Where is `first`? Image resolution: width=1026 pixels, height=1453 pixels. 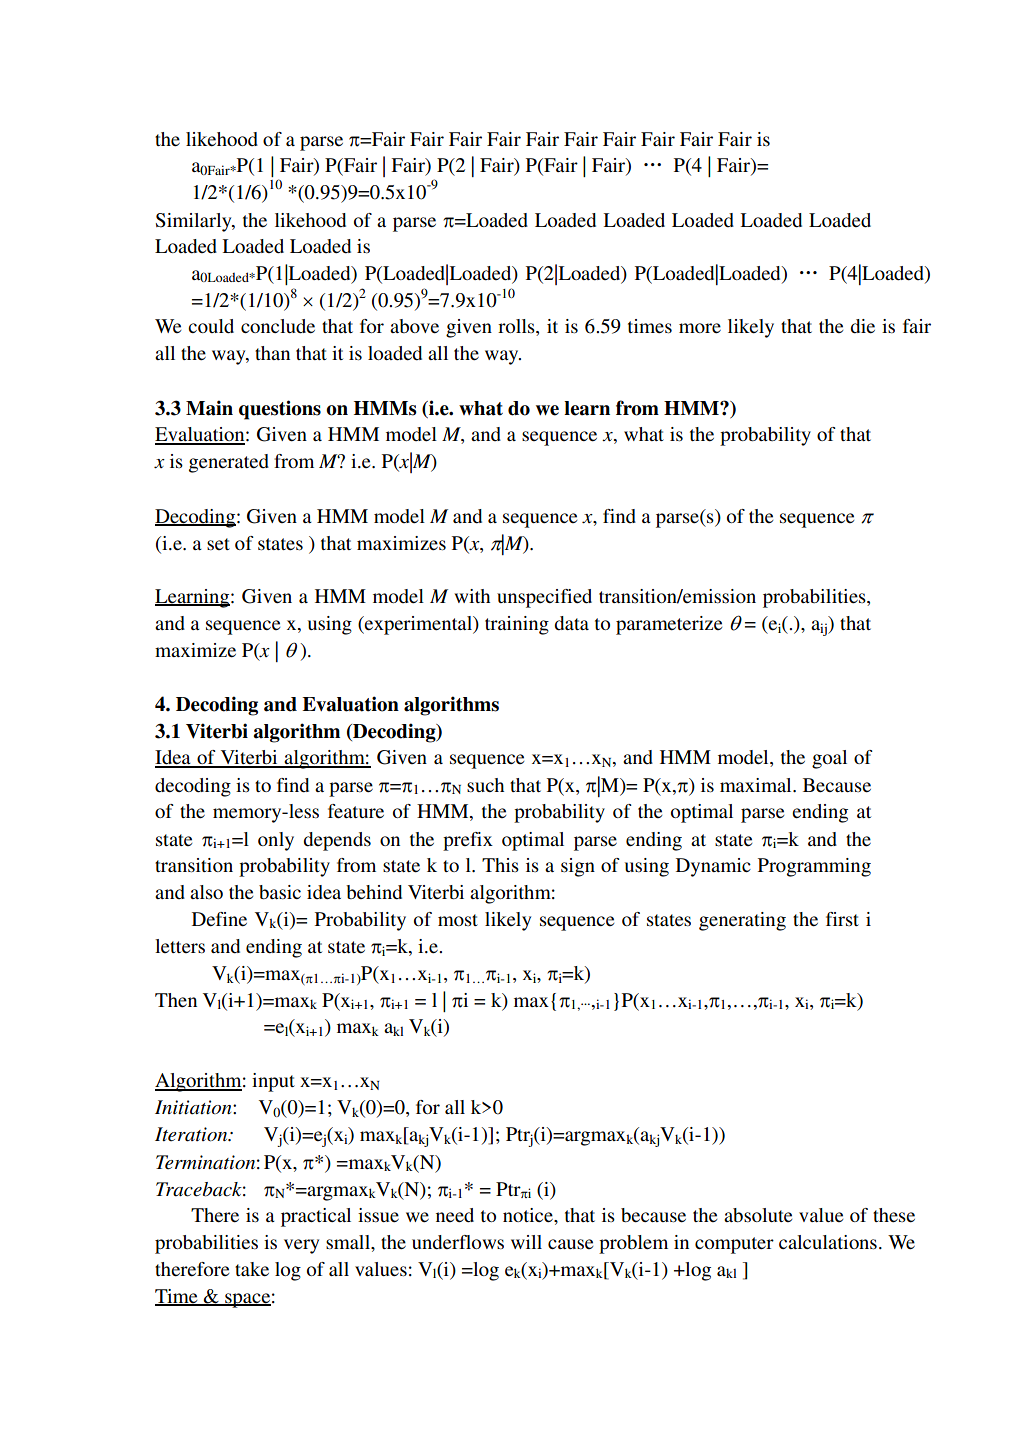
first is located at coordinates (842, 919).
